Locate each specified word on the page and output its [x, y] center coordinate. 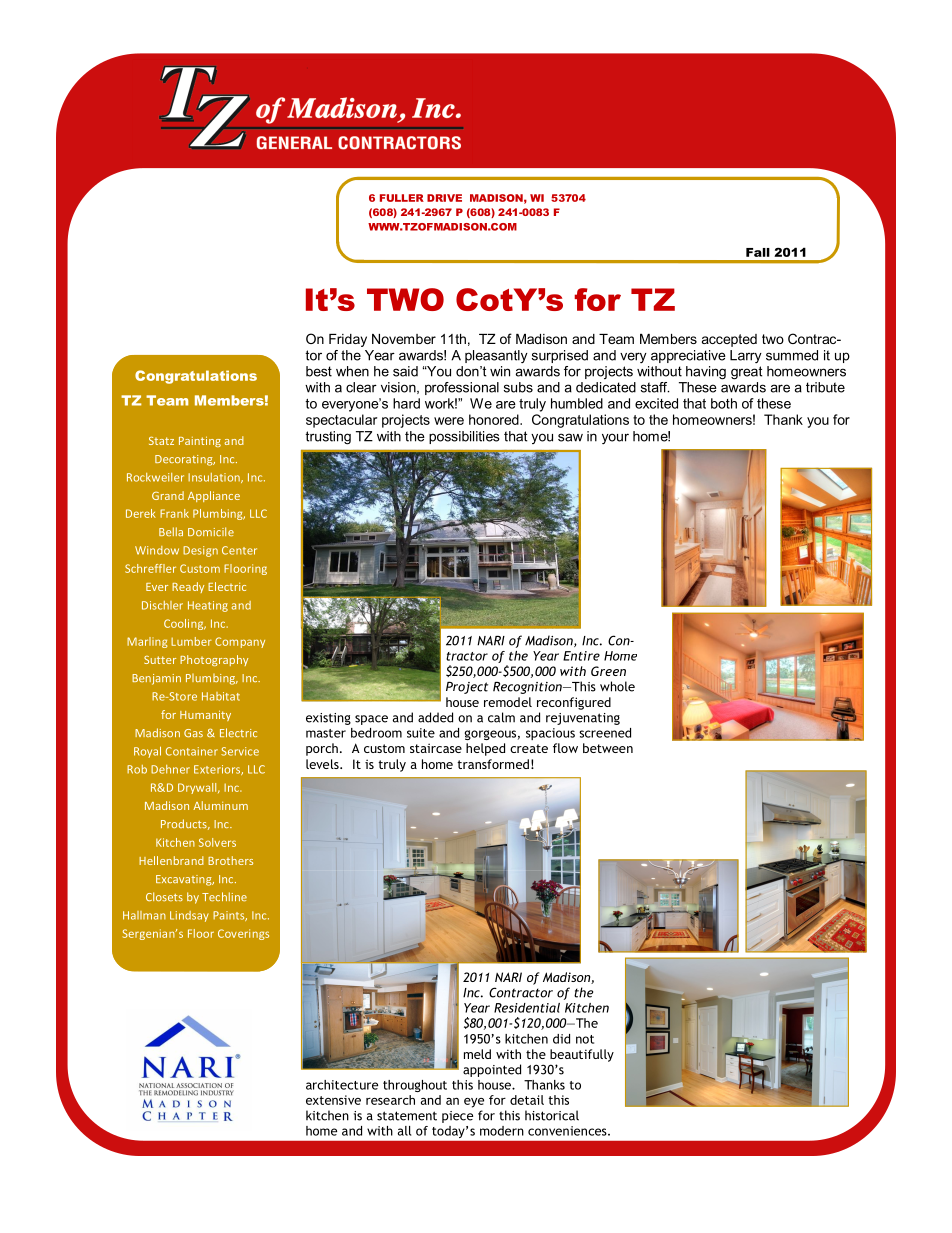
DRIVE [444, 198]
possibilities [464, 437]
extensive [333, 1100]
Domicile [211, 531]
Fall [758, 252]
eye [474, 1103]
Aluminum [220, 805]
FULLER [402, 198]
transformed [493, 764]
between [608, 748]
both [724, 403]
